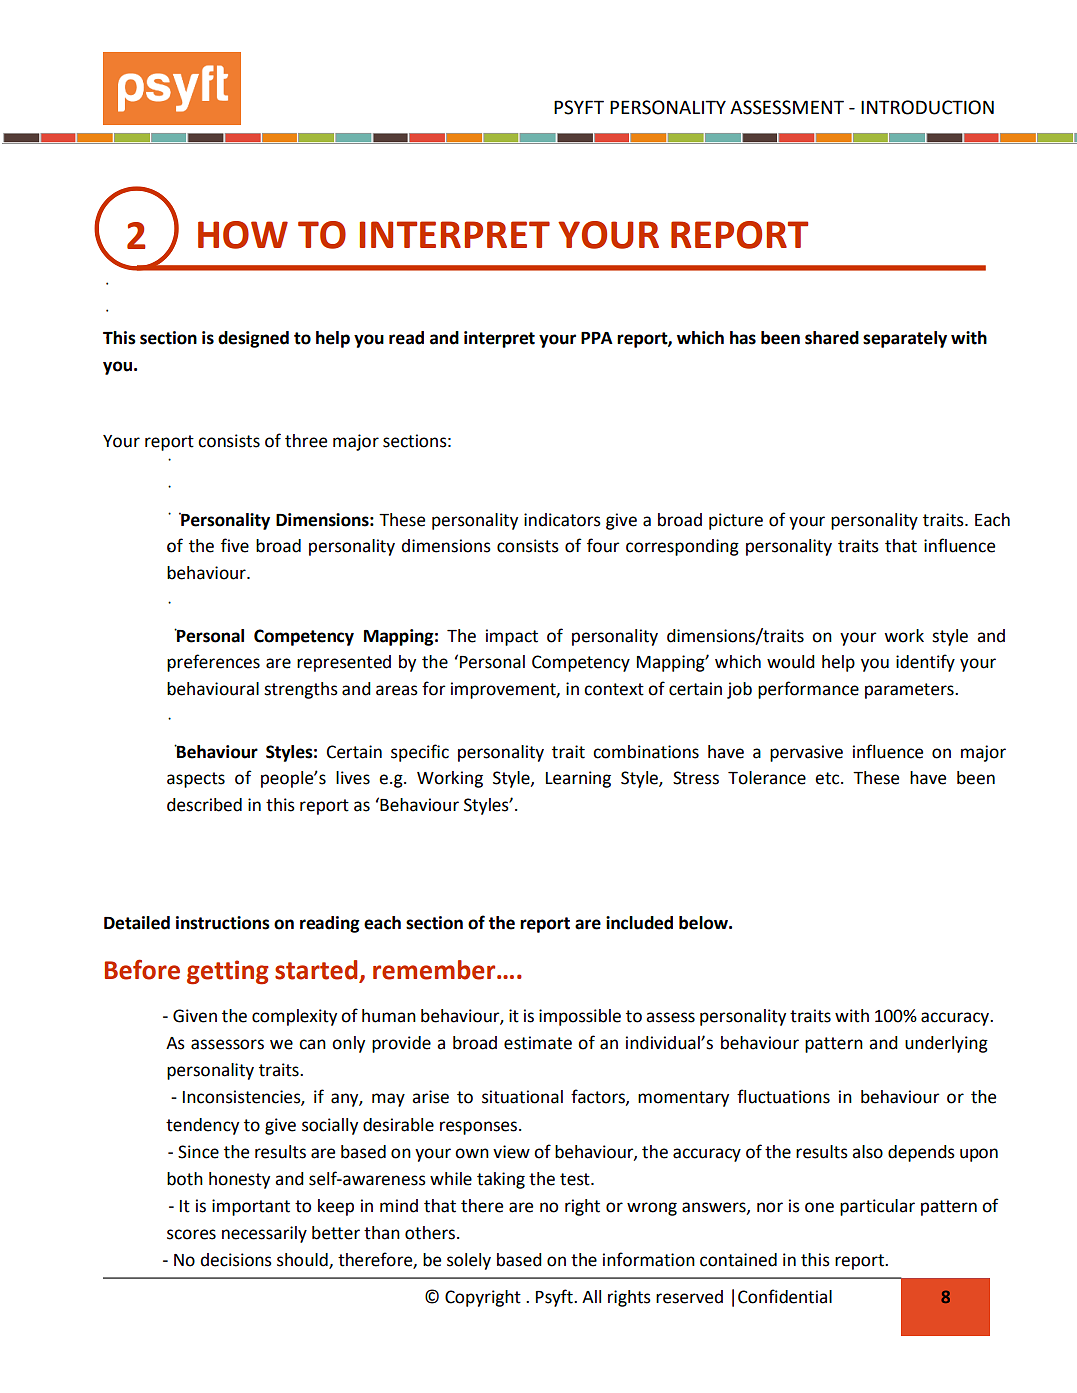 This image has width=1077, height=1393. What do you see at coordinates (235, 545) in the image?
I see `five` at bounding box center [235, 545].
